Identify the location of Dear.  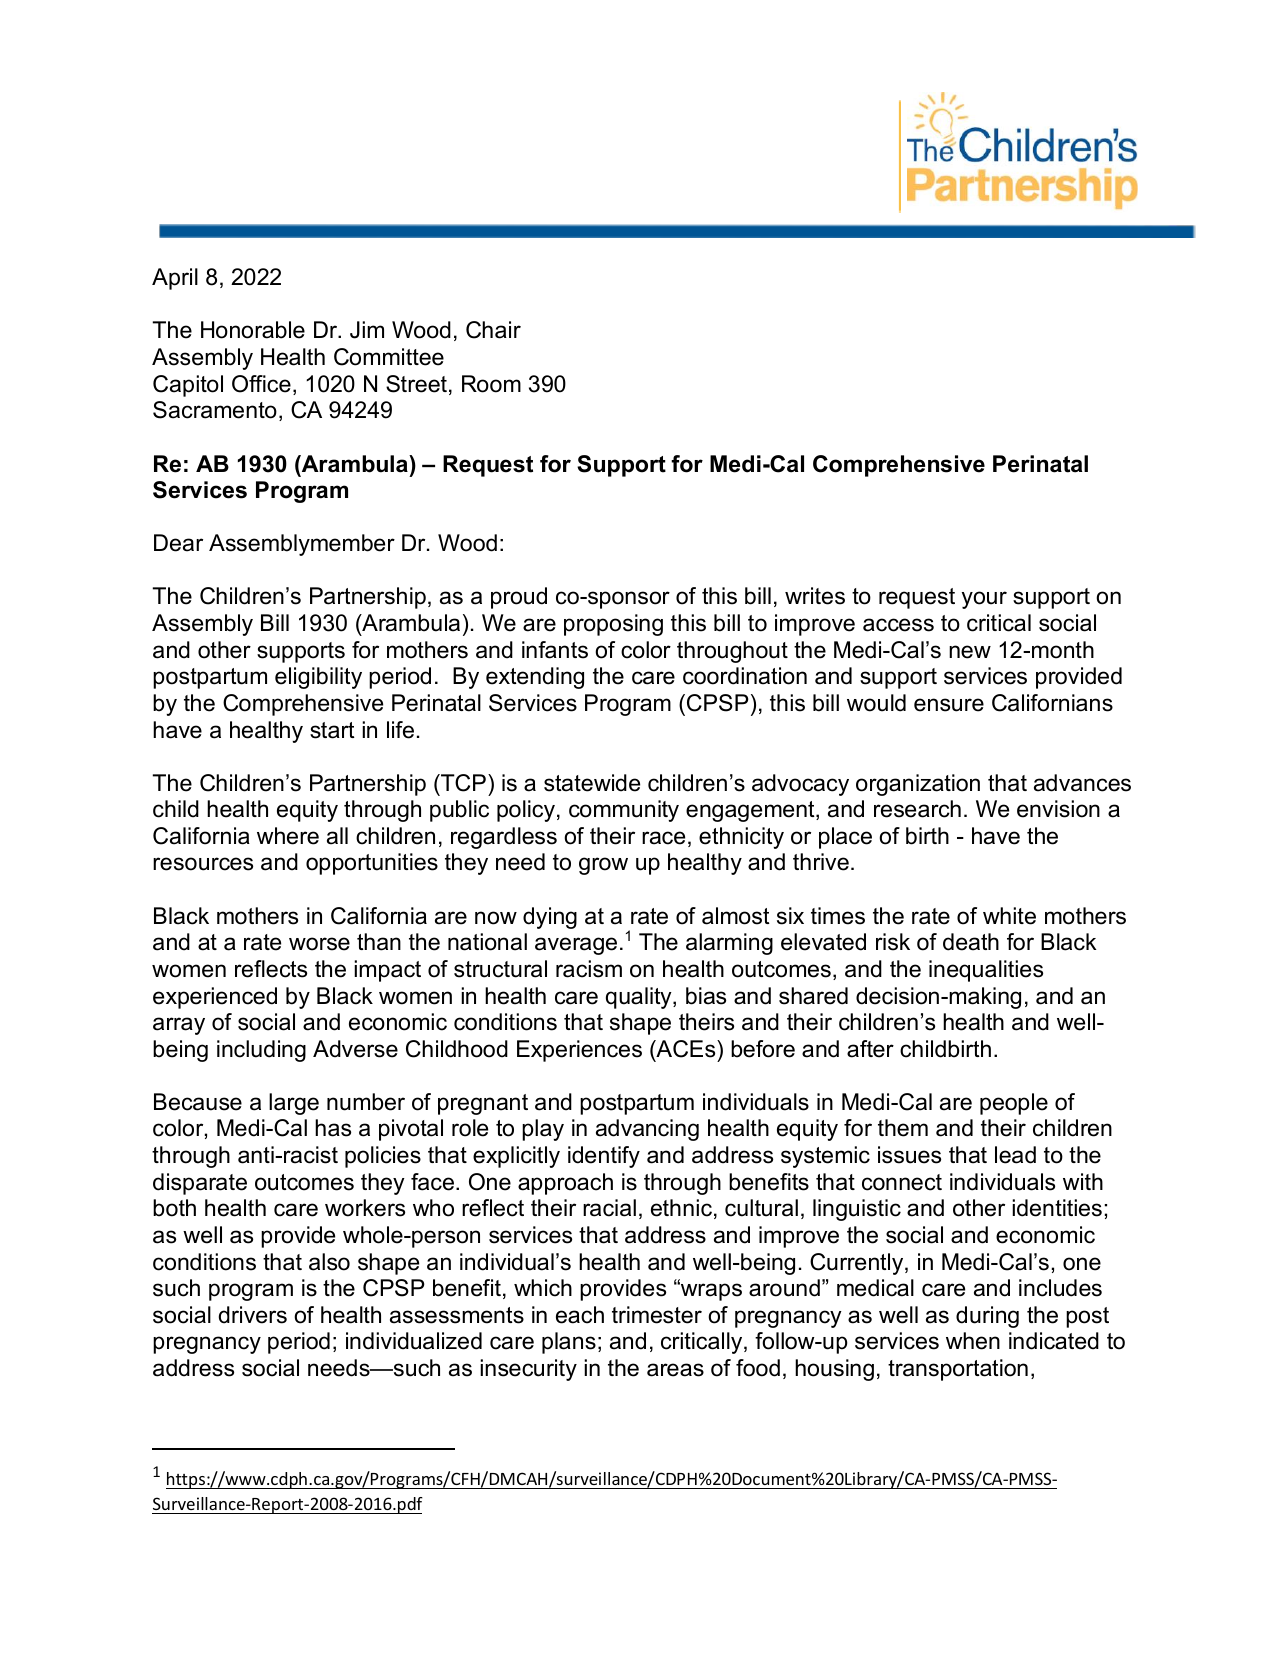
(178, 543).
